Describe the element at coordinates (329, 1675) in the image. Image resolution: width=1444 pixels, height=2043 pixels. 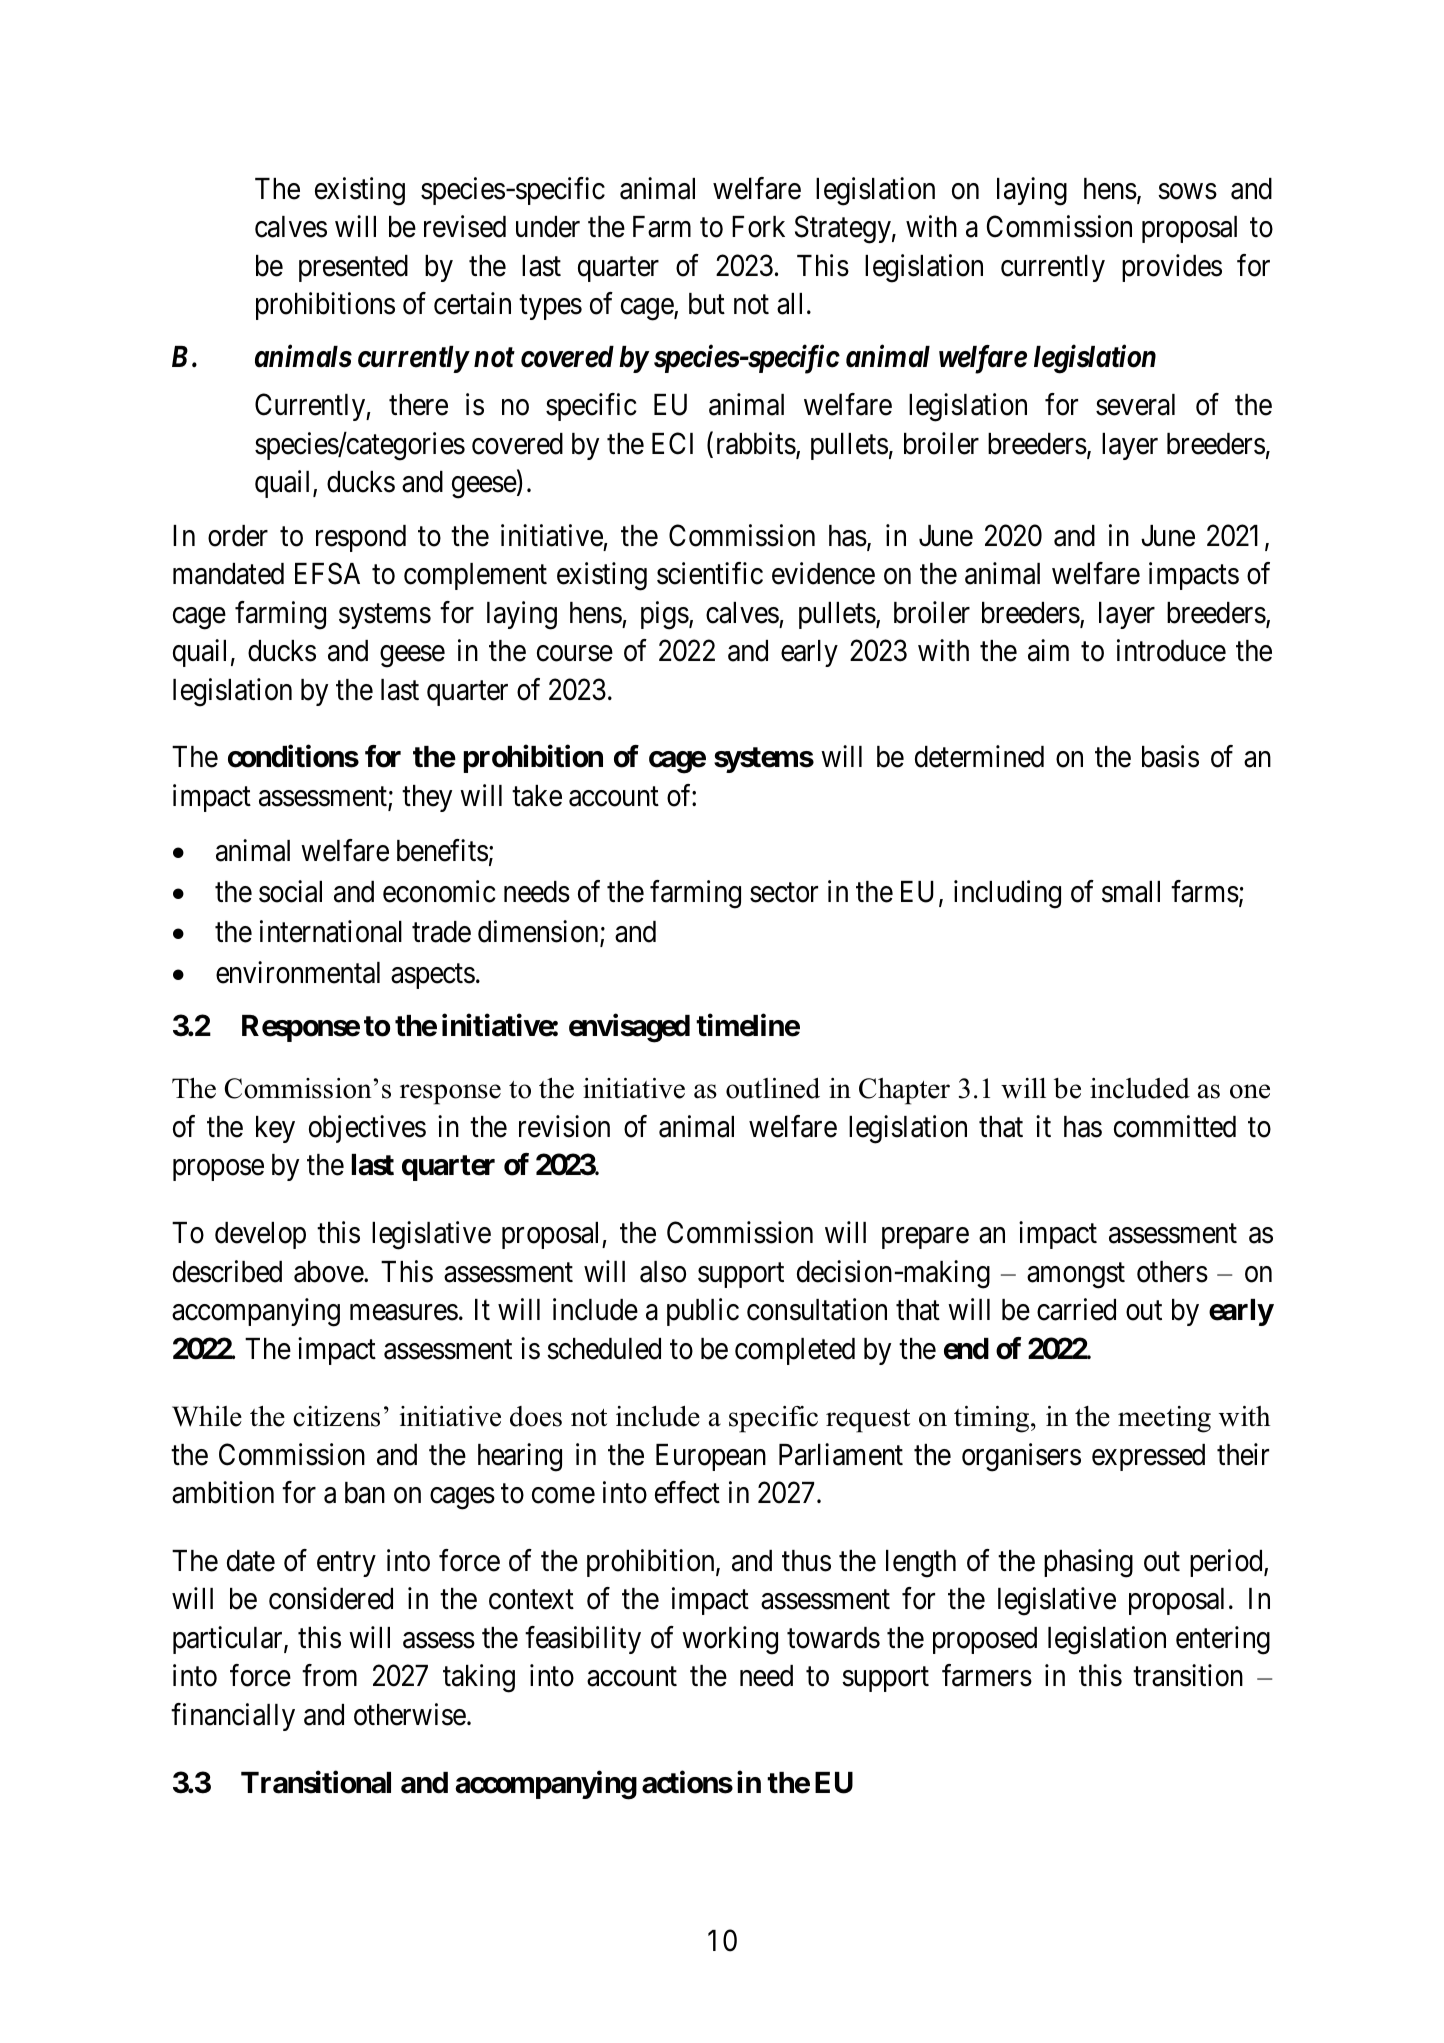
I see `from` at that location.
